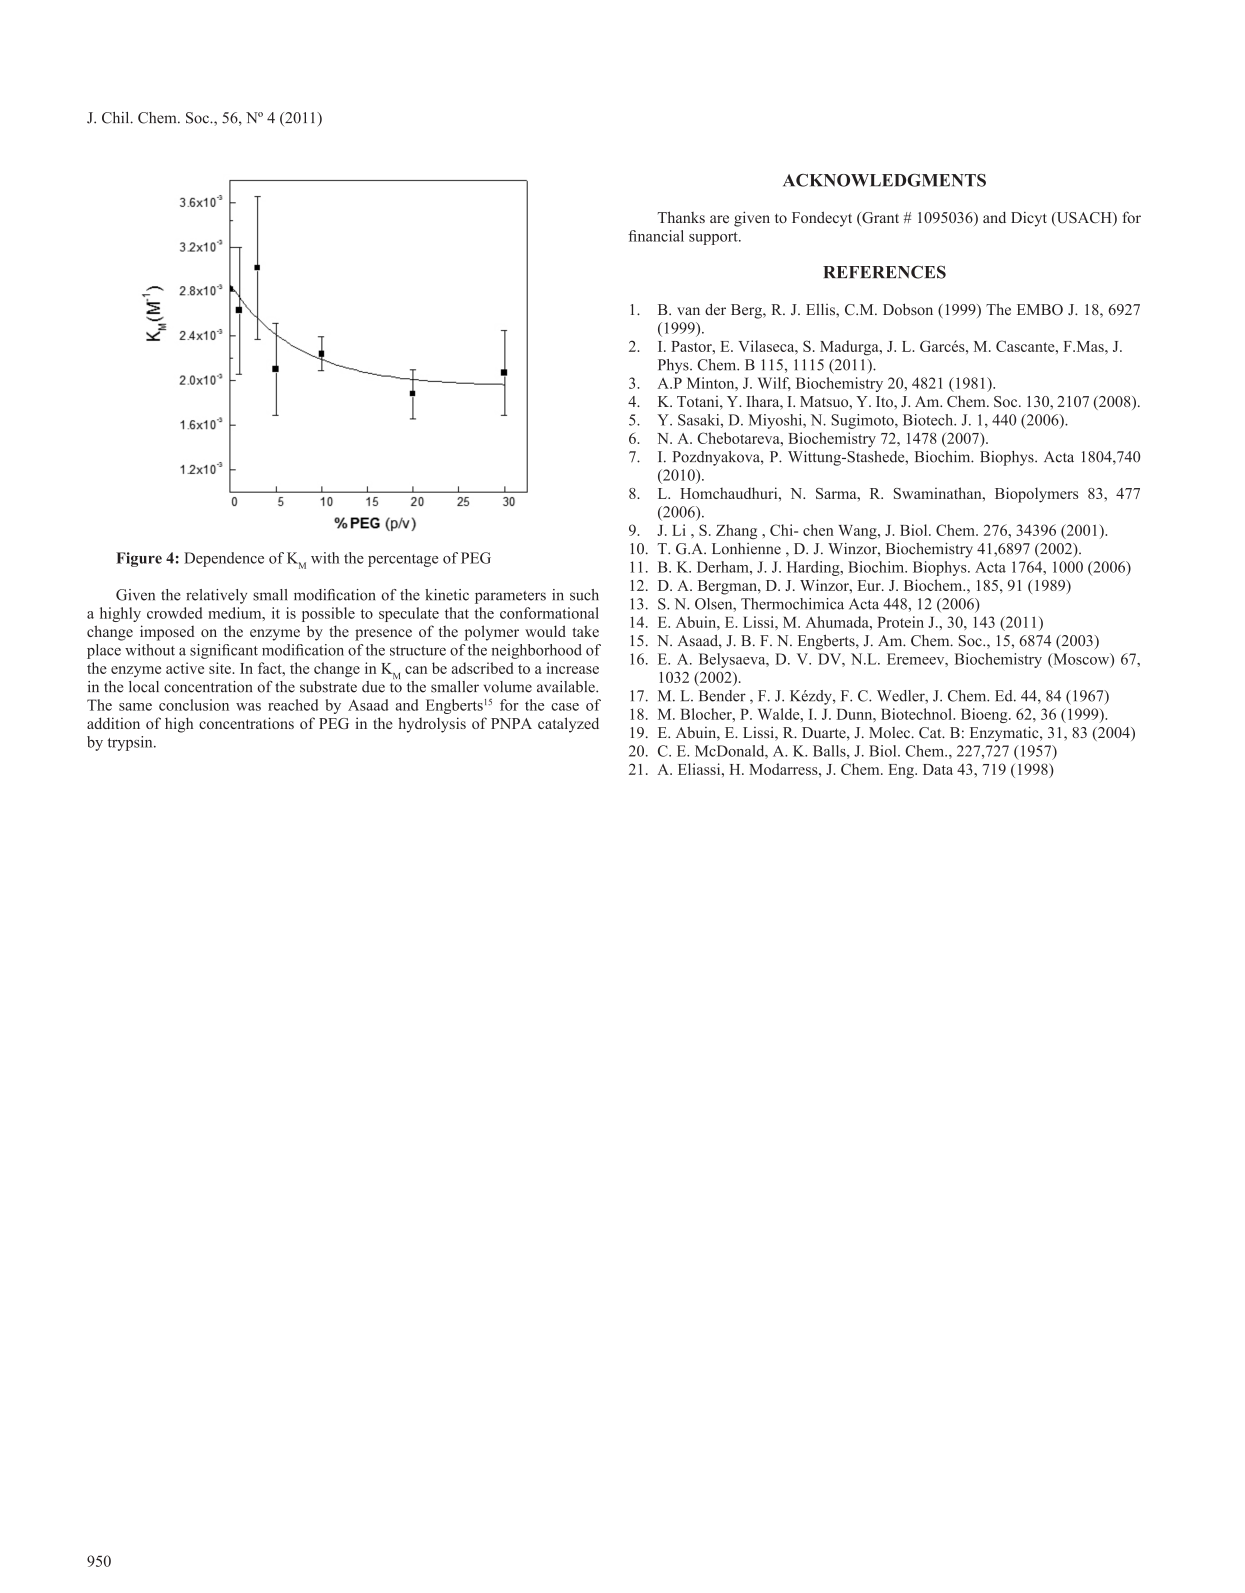  What do you see at coordinates (885, 401) in the page?
I see `Ito` at bounding box center [885, 401].
